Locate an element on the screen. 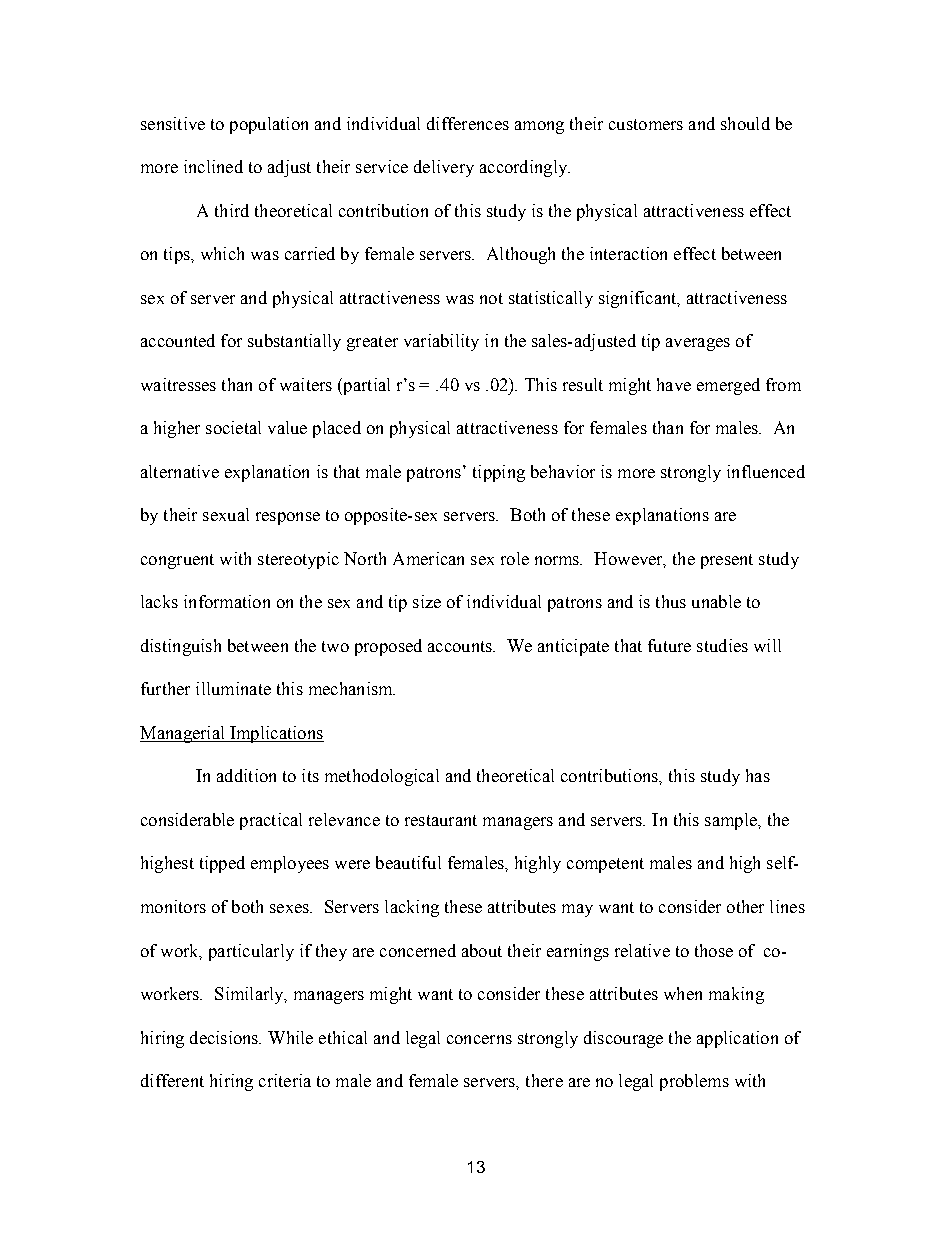  inclined is located at coordinates (213, 166).
